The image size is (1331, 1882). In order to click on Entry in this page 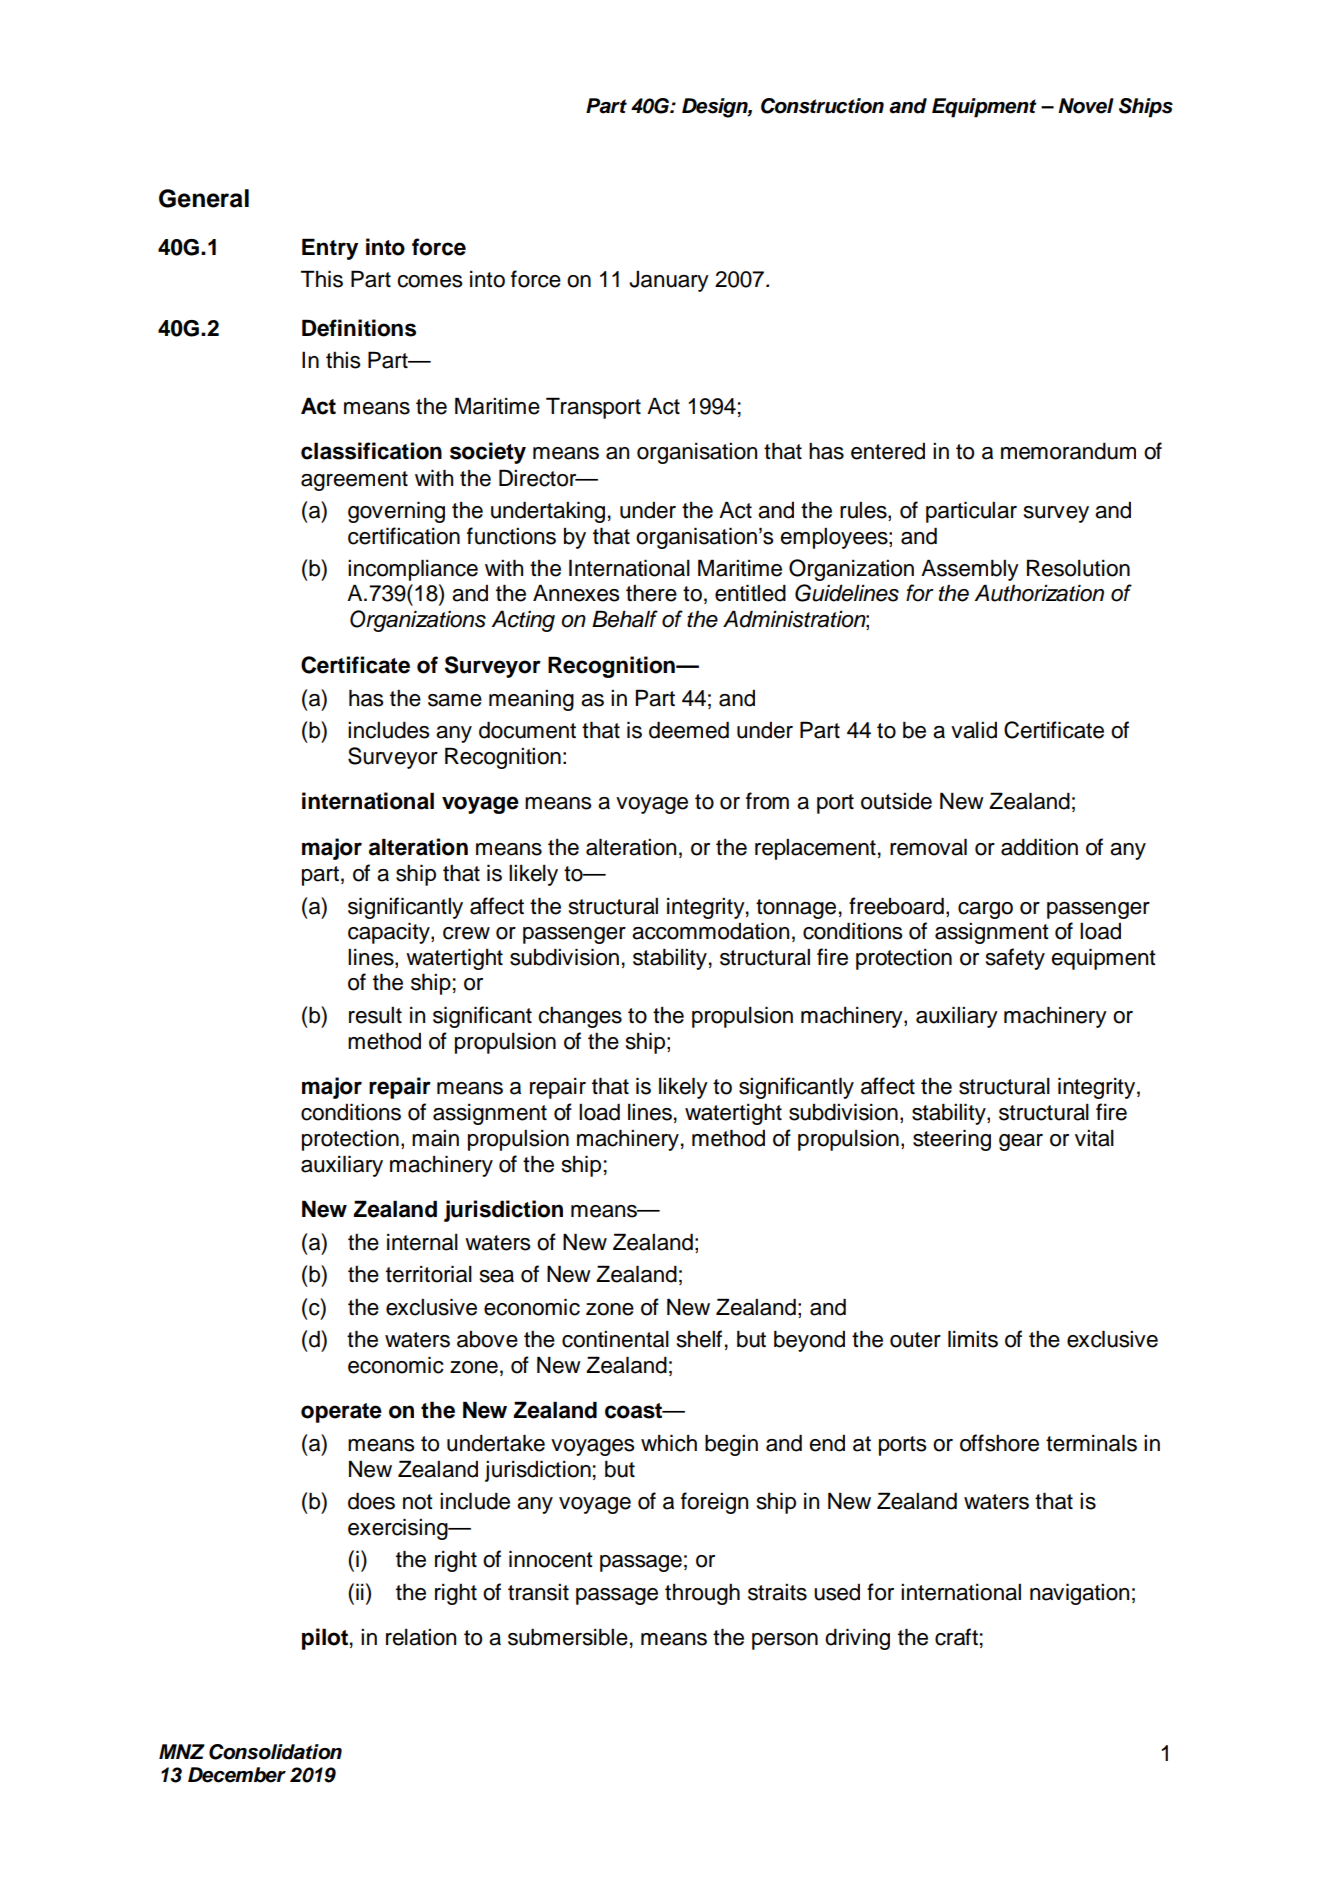, I will do `click(330, 249)`.
